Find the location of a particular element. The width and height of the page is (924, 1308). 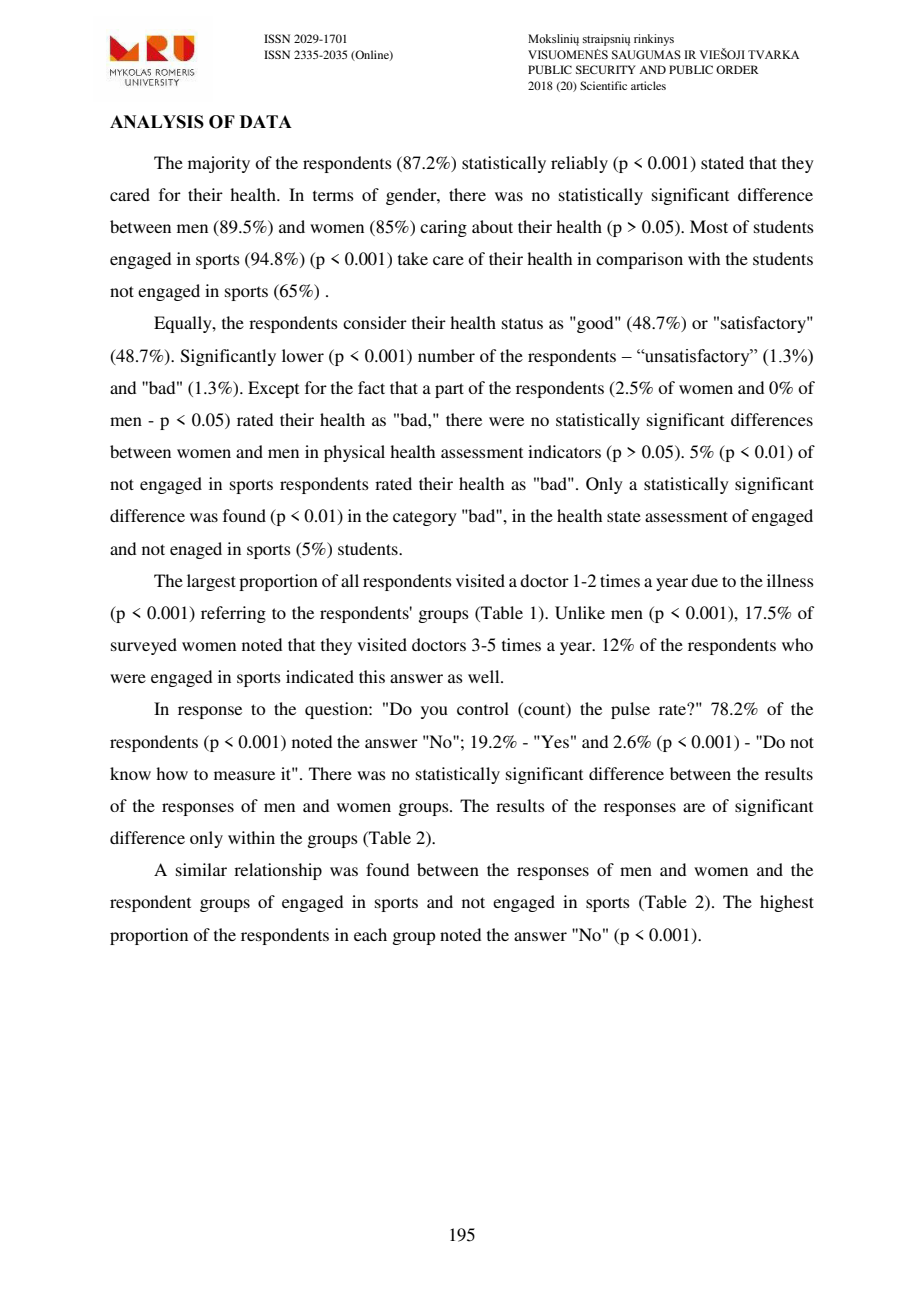

measure is located at coordinates (244, 775).
